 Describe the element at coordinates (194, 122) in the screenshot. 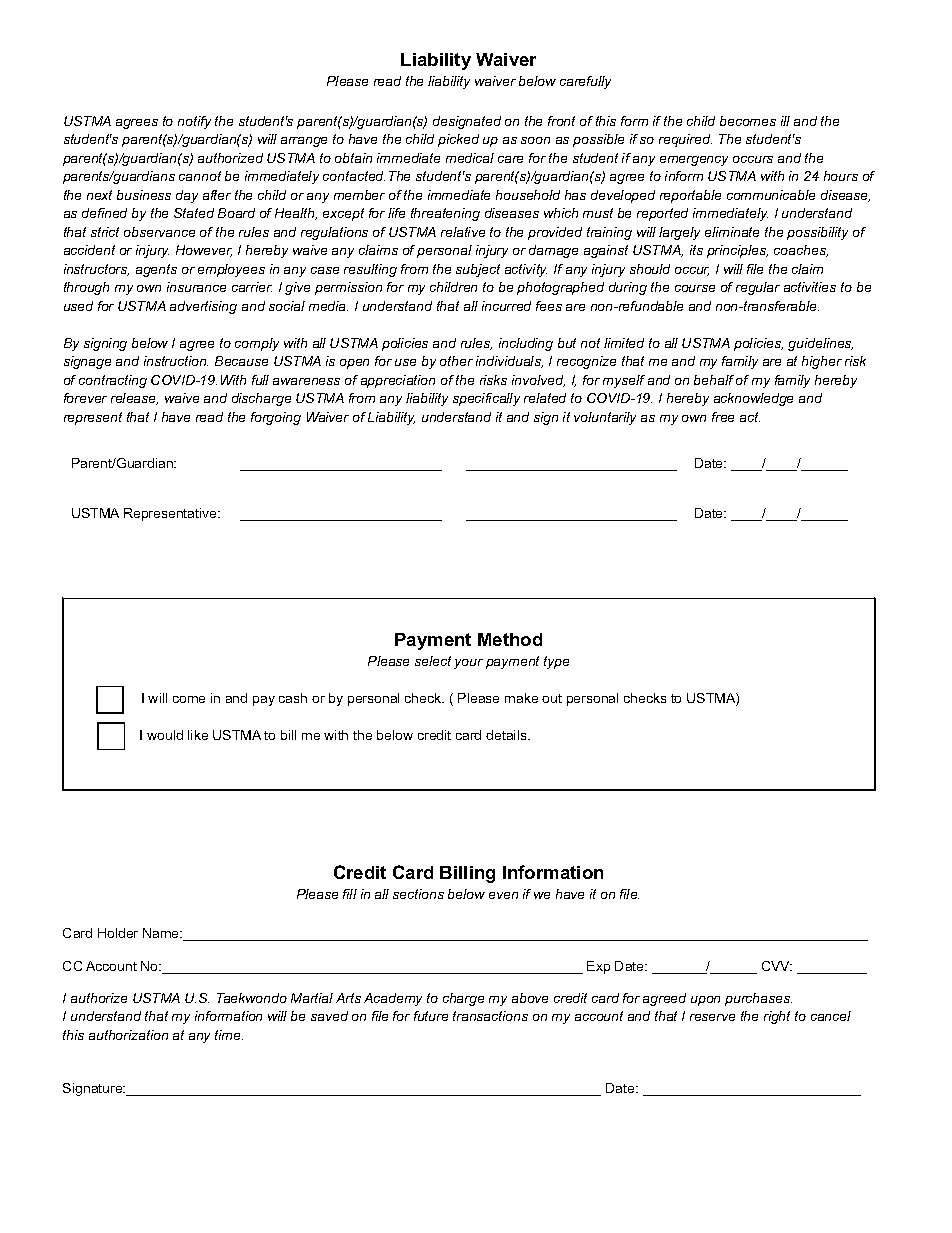

I see `notify` at that location.
